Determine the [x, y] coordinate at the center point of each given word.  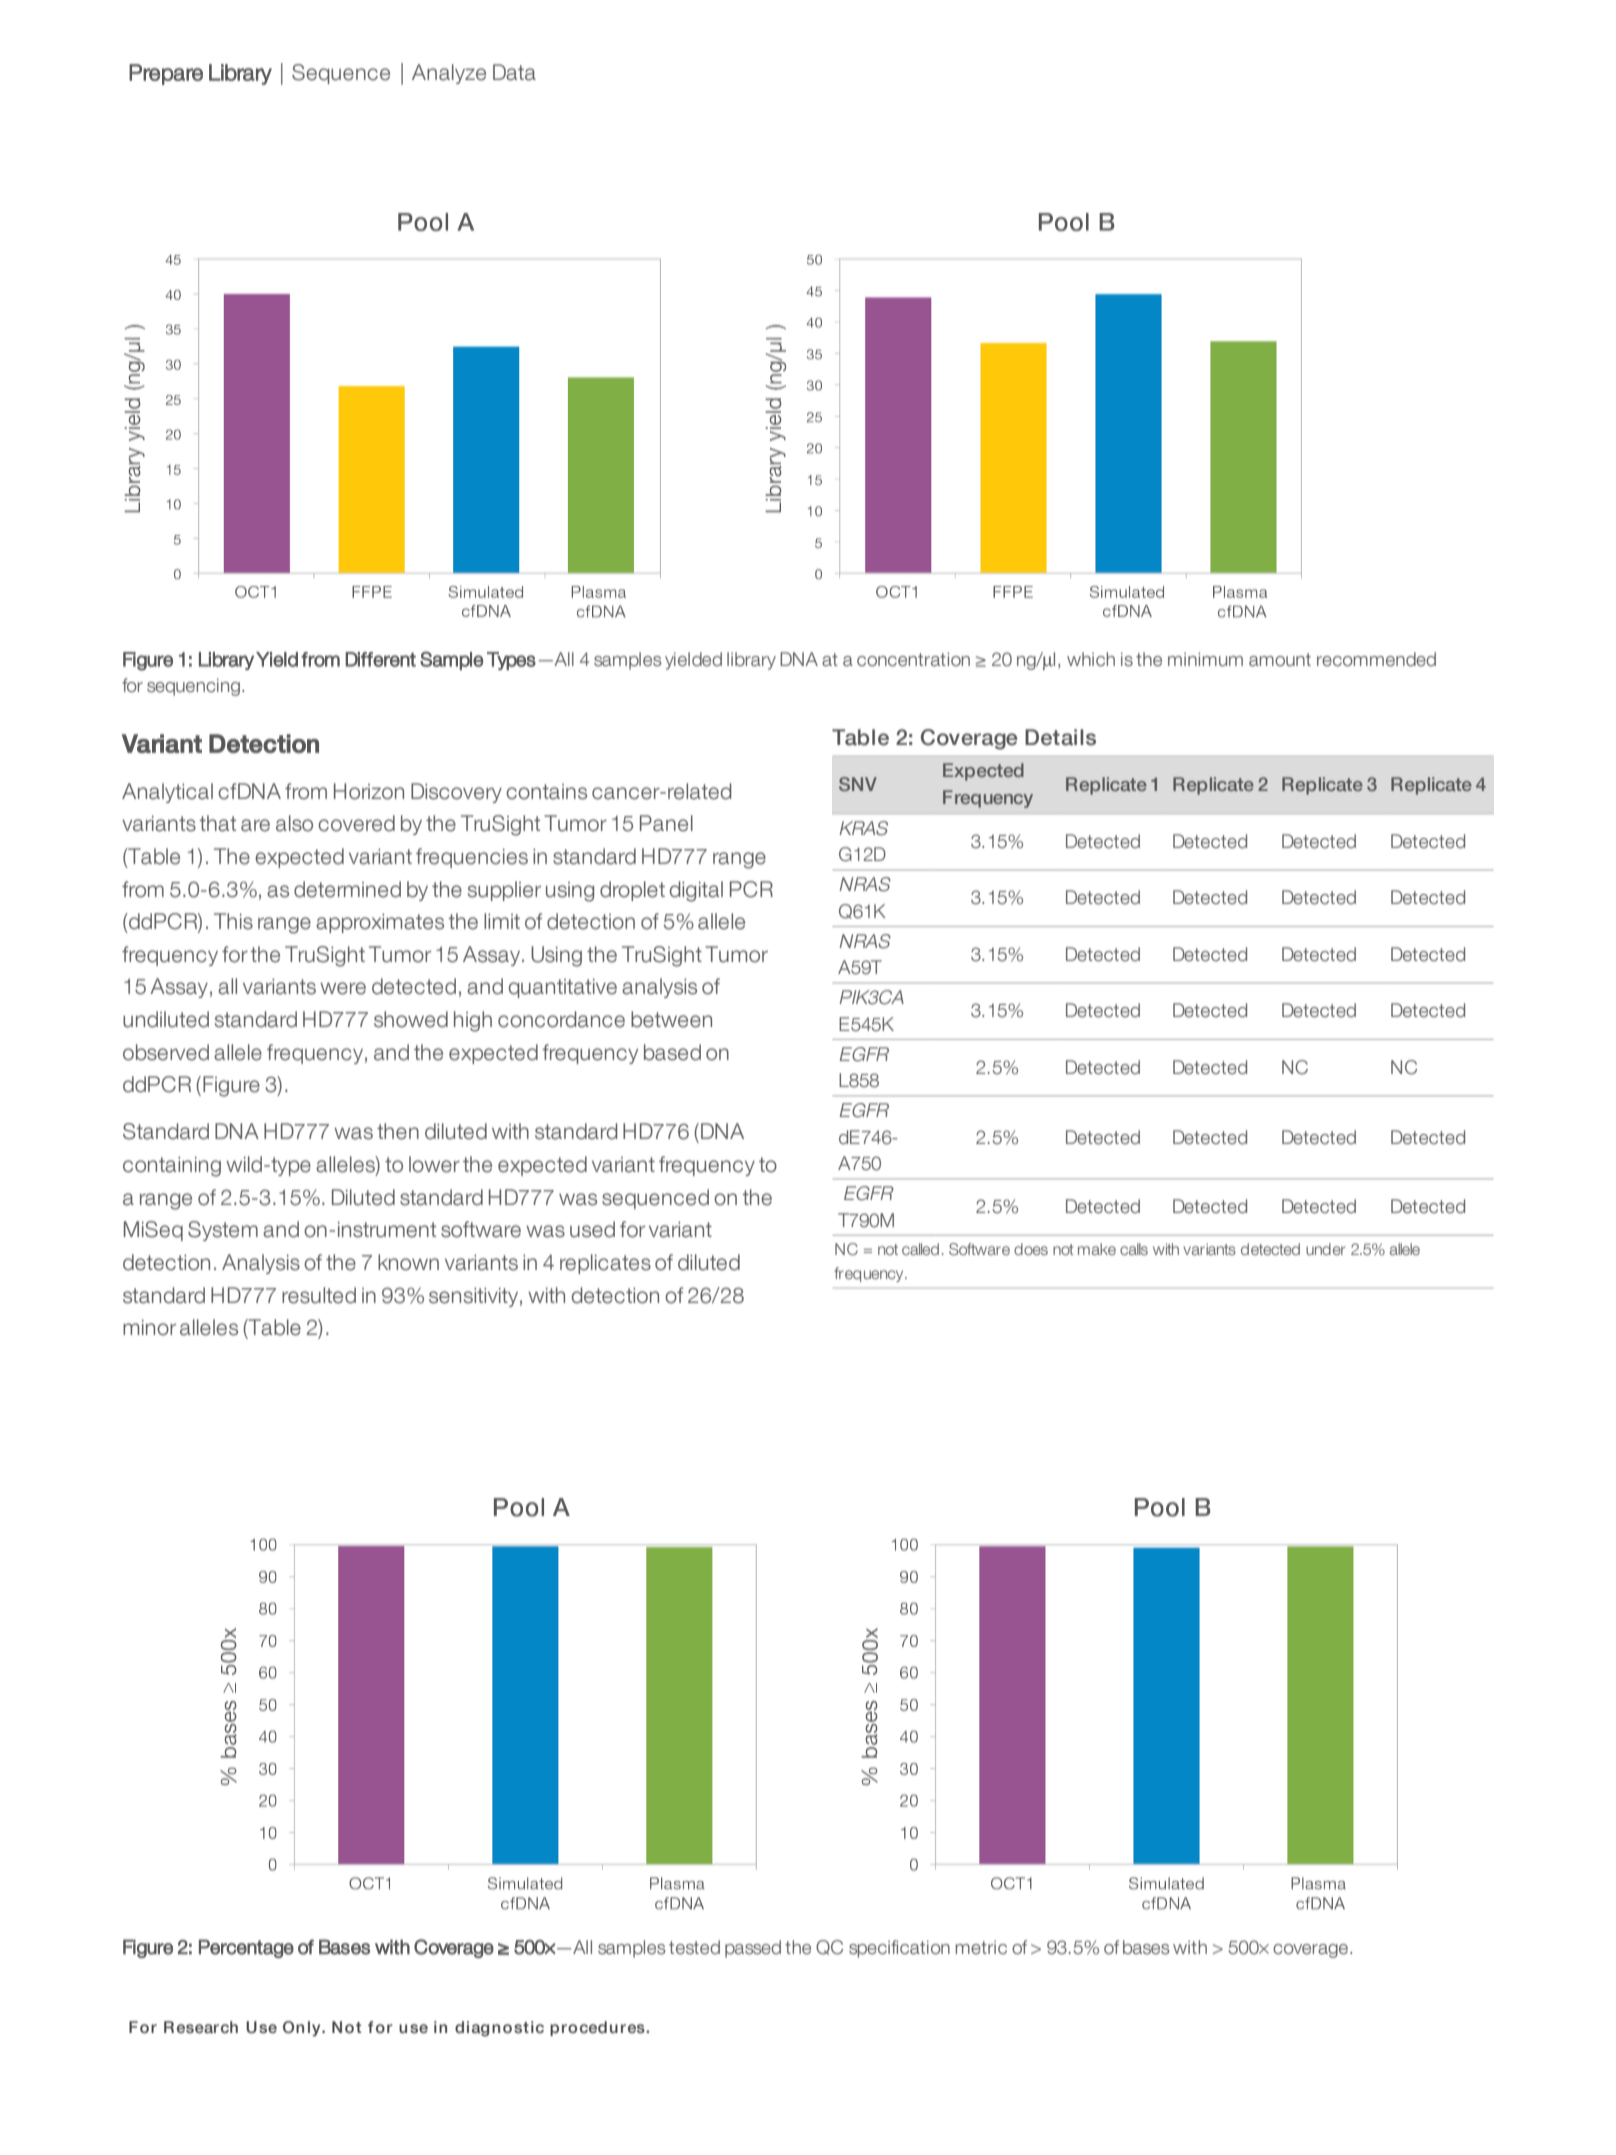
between [671, 1019]
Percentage [246, 1948]
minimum [1205, 659]
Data [514, 72]
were [343, 988]
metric [981, 1947]
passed [753, 1949]
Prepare [166, 74]
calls [1134, 1249]
